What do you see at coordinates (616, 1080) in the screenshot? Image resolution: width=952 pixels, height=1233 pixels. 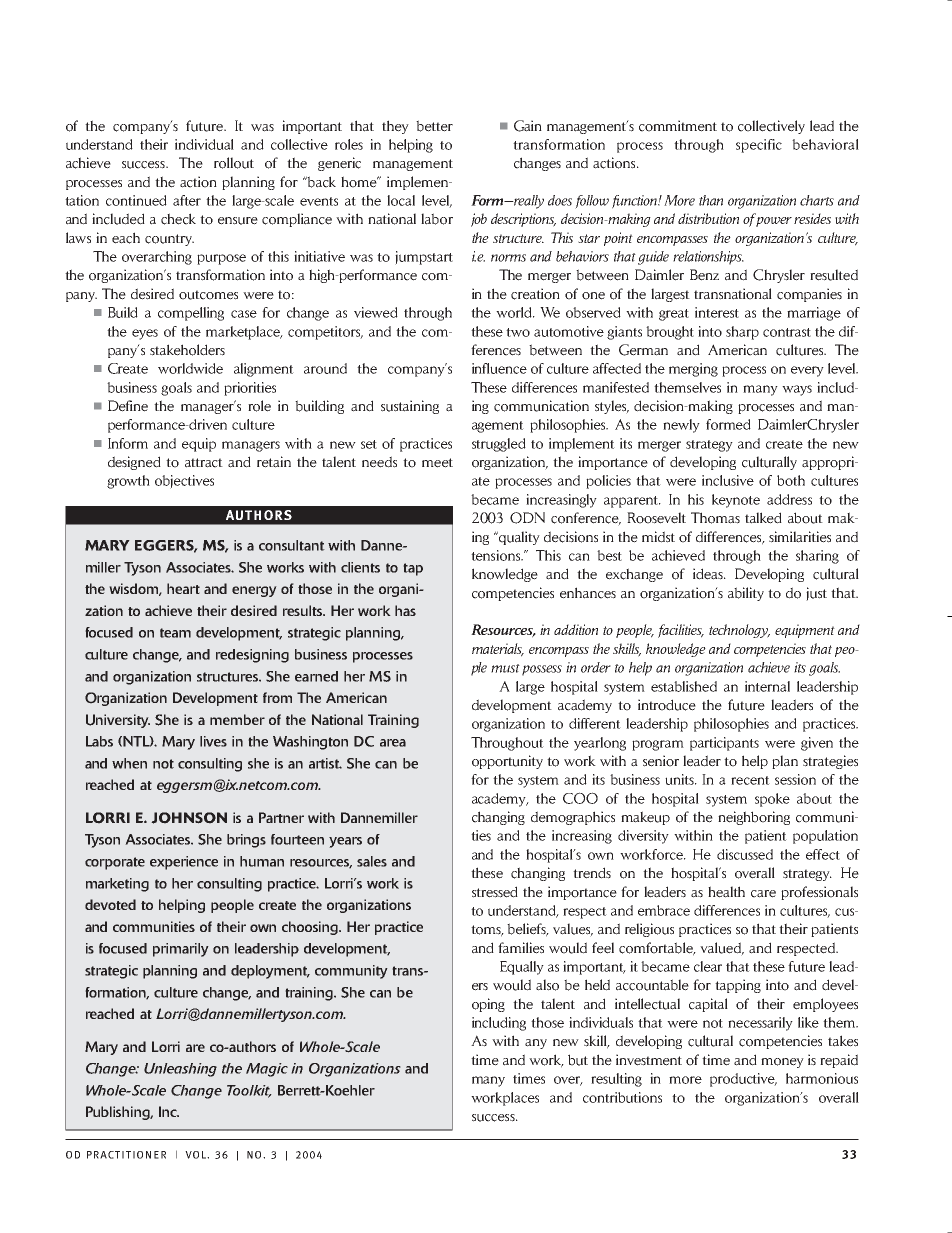 I see `resulting` at bounding box center [616, 1080].
